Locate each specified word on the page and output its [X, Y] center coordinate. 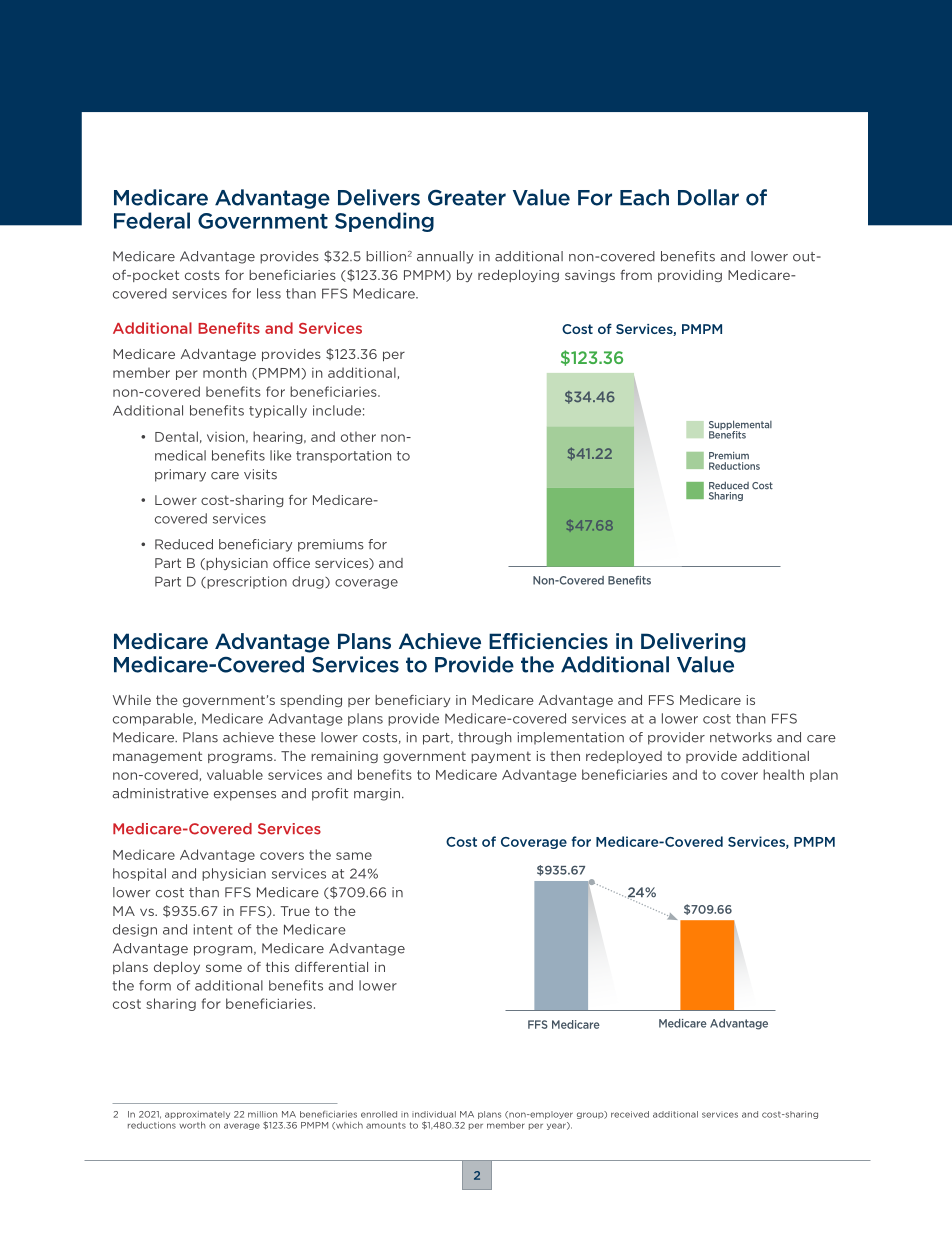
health [783, 774]
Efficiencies [548, 641]
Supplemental [740, 426]
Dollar [708, 197]
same [354, 856]
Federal [152, 220]
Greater [467, 198]
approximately [197, 1115]
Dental [176, 436]
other [358, 436]
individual [434, 1114]
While [132, 700]
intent [213, 929]
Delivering [693, 643]
